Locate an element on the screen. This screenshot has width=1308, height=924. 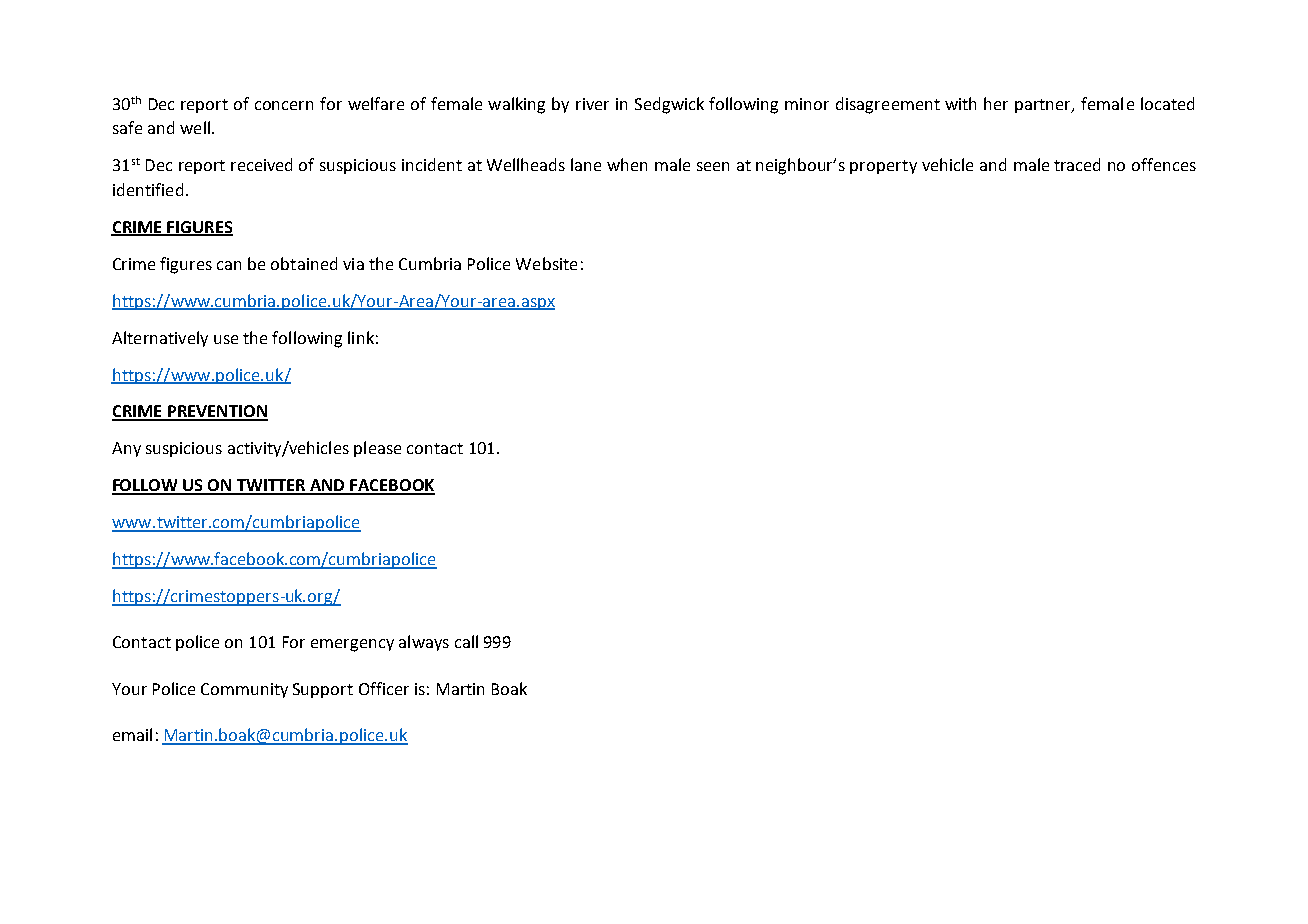
traced is located at coordinates (1077, 164).
